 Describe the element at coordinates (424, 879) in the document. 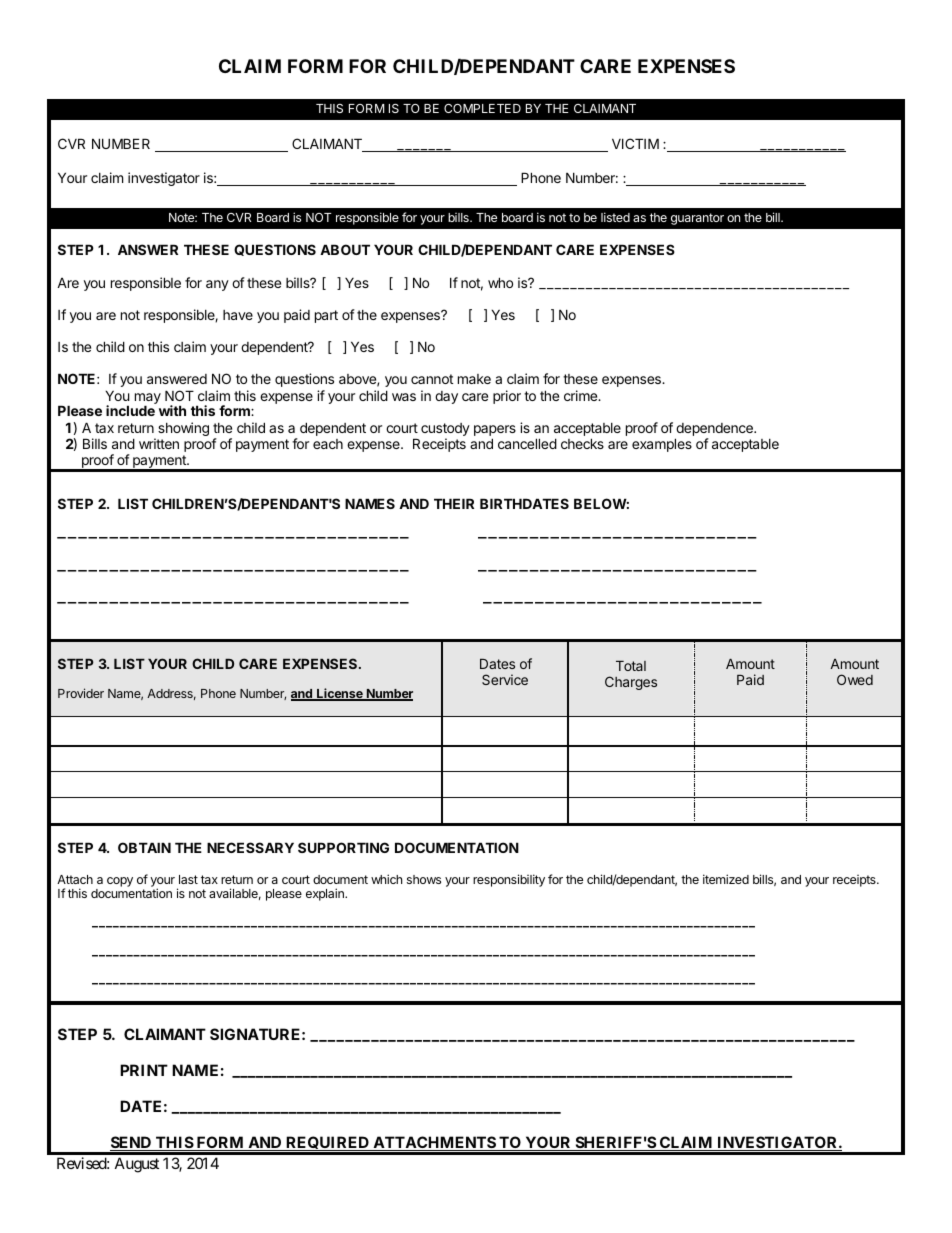

I see `shows` at that location.
